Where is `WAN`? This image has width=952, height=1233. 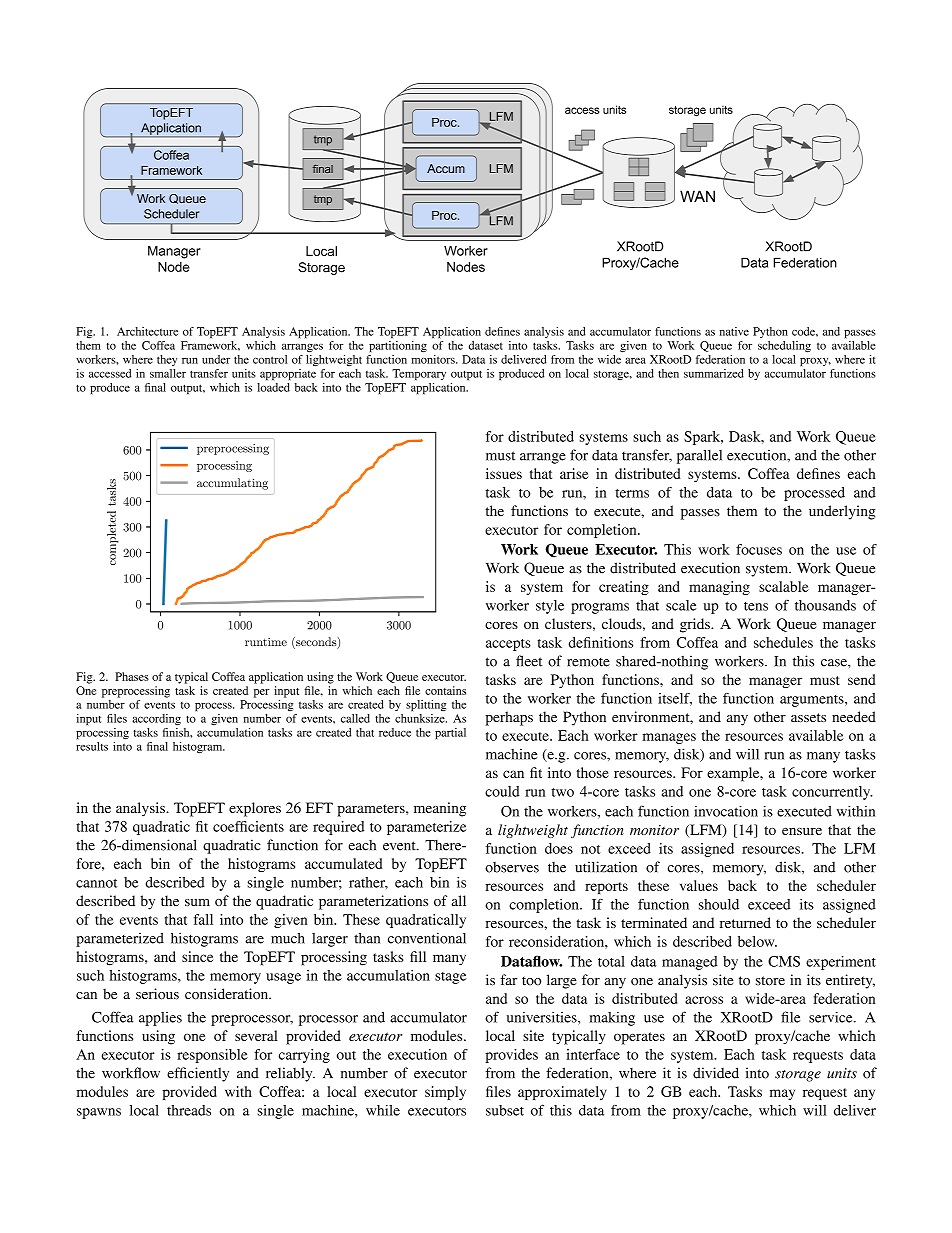
WAN is located at coordinates (697, 196).
